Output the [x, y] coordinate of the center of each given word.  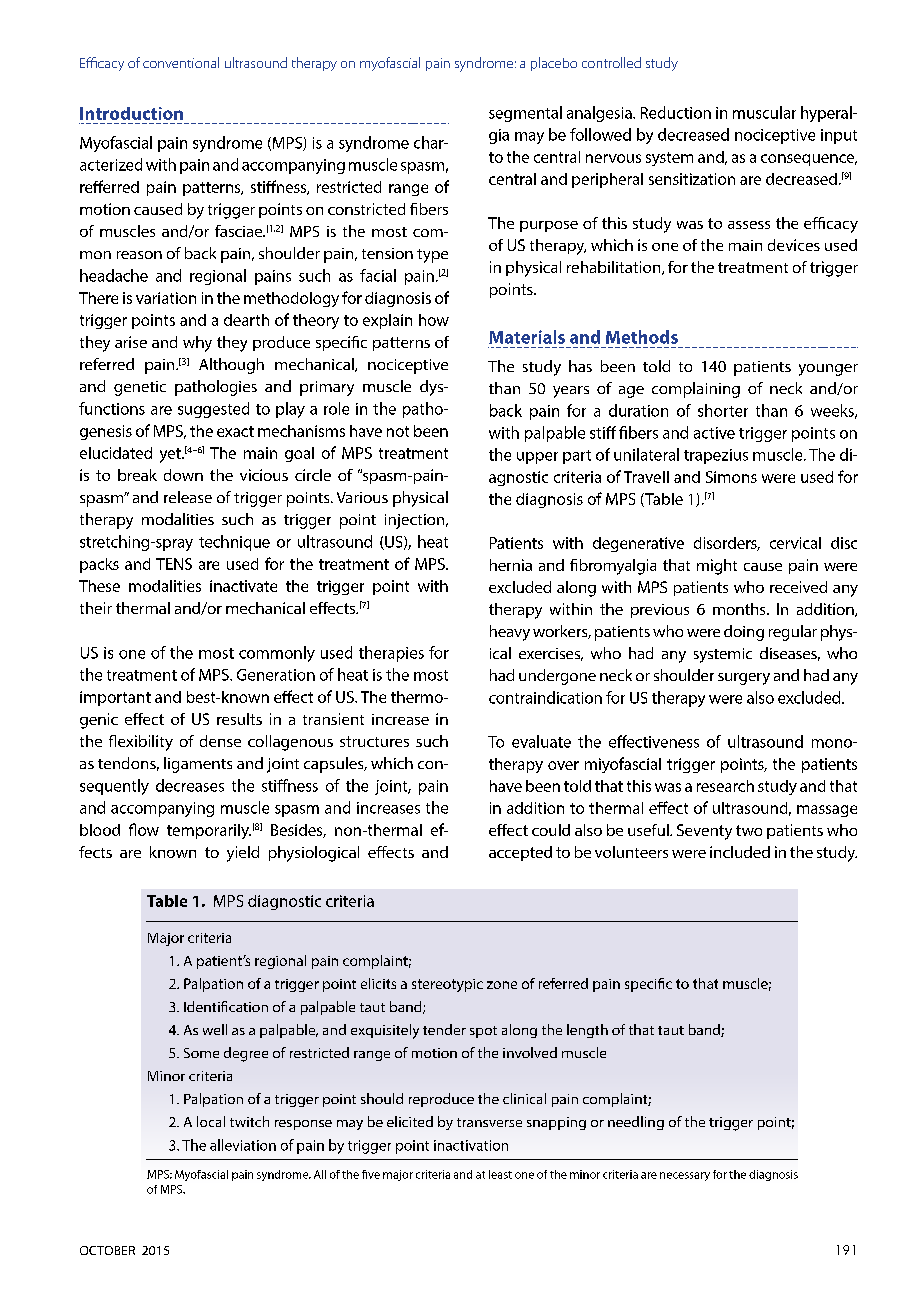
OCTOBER [107, 1250]
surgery [744, 679]
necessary [685, 1176]
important [115, 698]
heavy [510, 633]
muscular [764, 112]
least [500, 1174]
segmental [525, 114]
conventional [181, 62]
